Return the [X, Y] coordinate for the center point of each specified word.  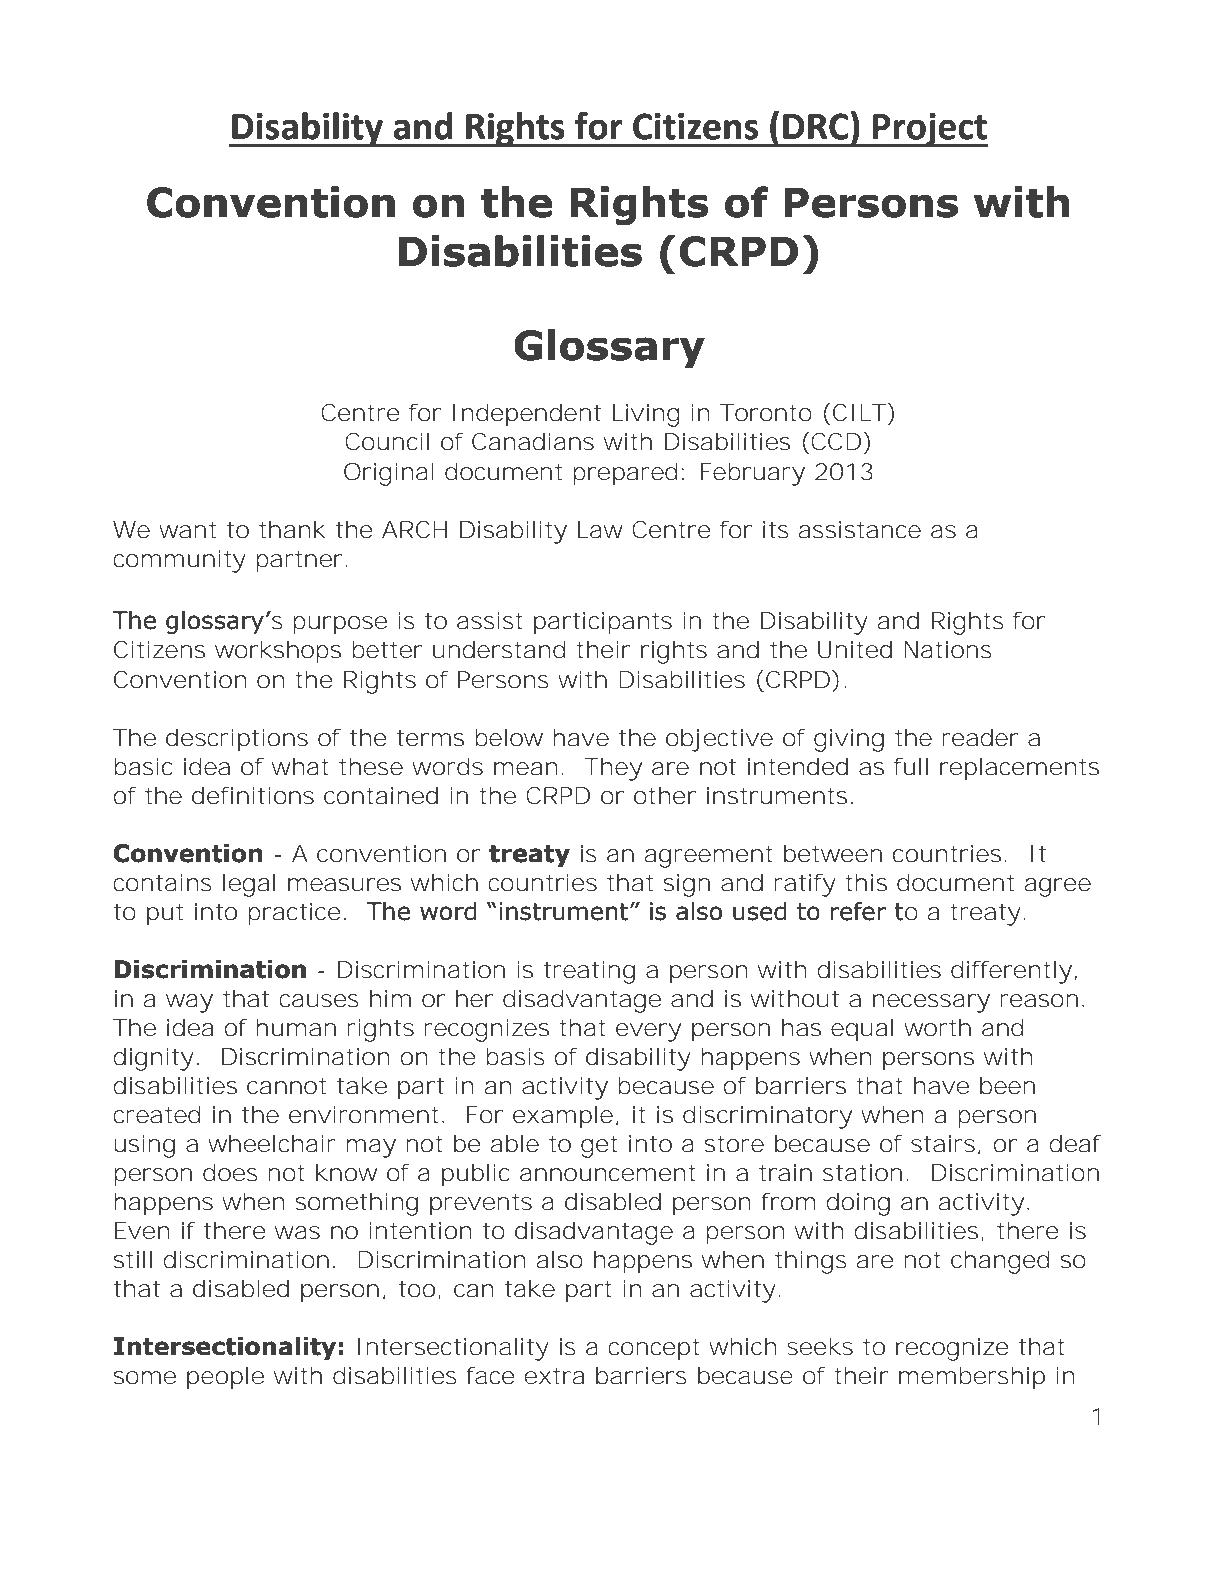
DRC [816, 126]
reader [980, 738]
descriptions [237, 740]
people [225, 1378]
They [613, 769]
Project [929, 130]
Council [387, 441]
